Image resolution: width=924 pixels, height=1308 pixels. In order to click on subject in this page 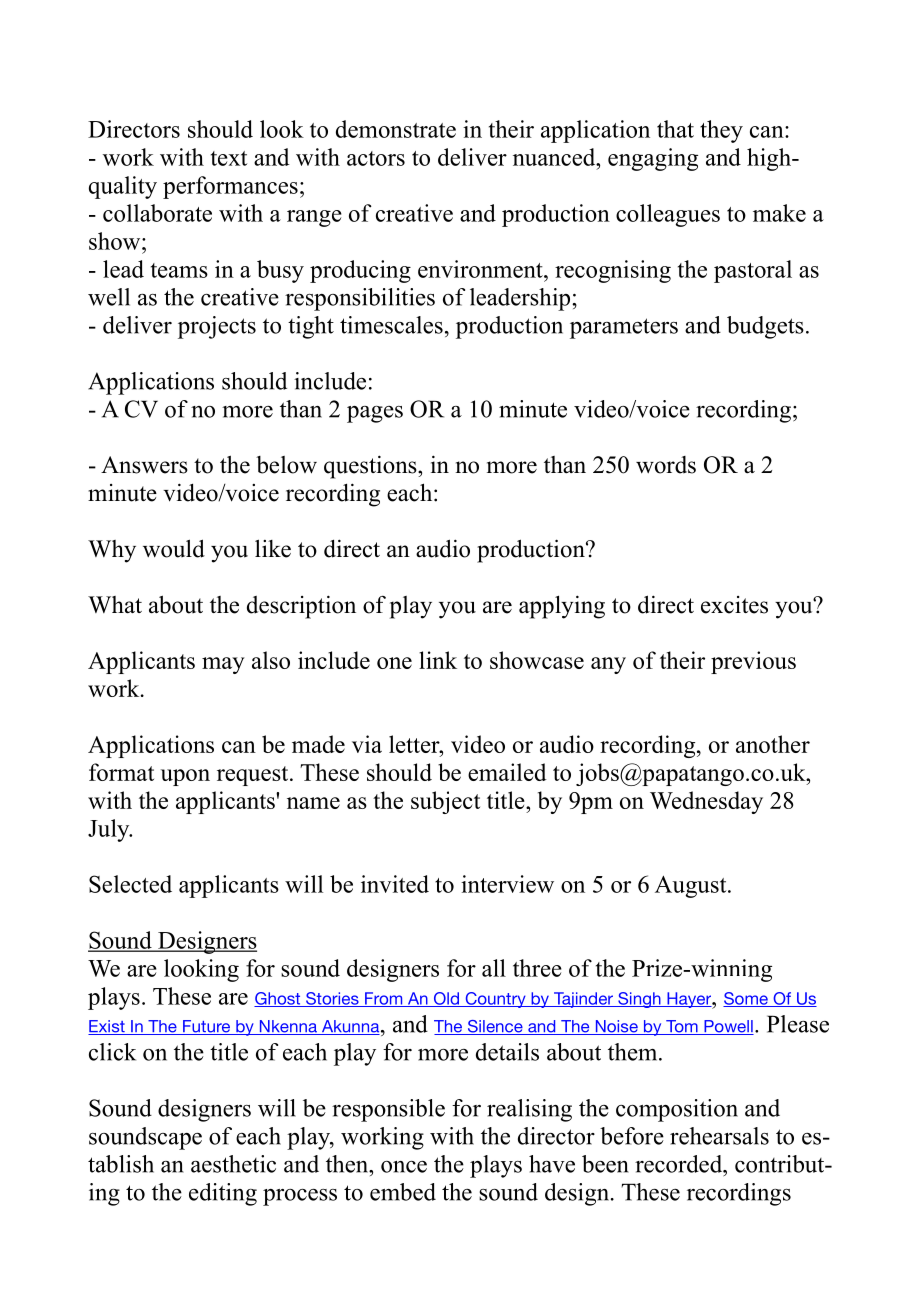, I will do `click(445, 802)`.
